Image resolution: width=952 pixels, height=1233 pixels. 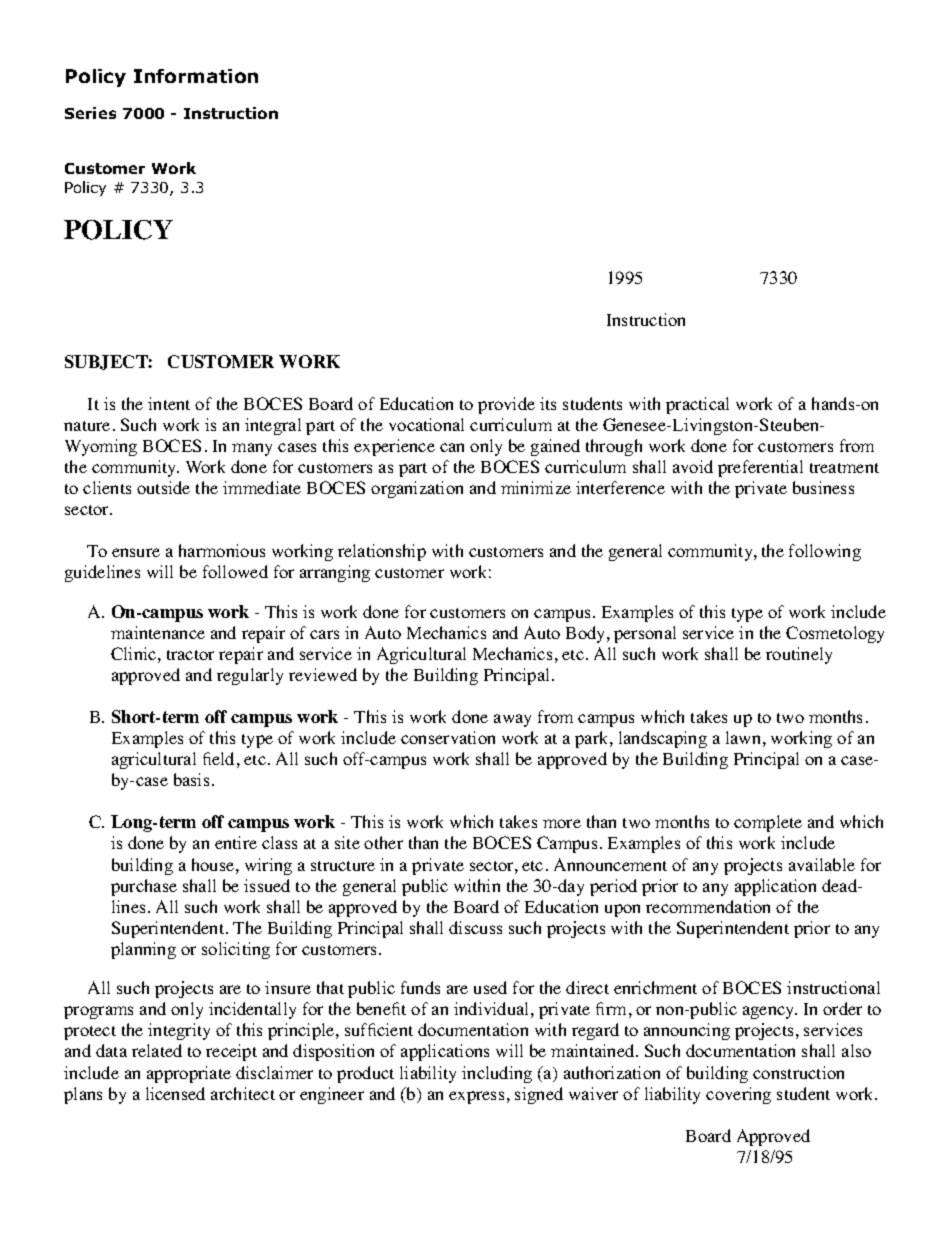 What do you see at coordinates (218, 758) in the image?
I see `field` at bounding box center [218, 758].
